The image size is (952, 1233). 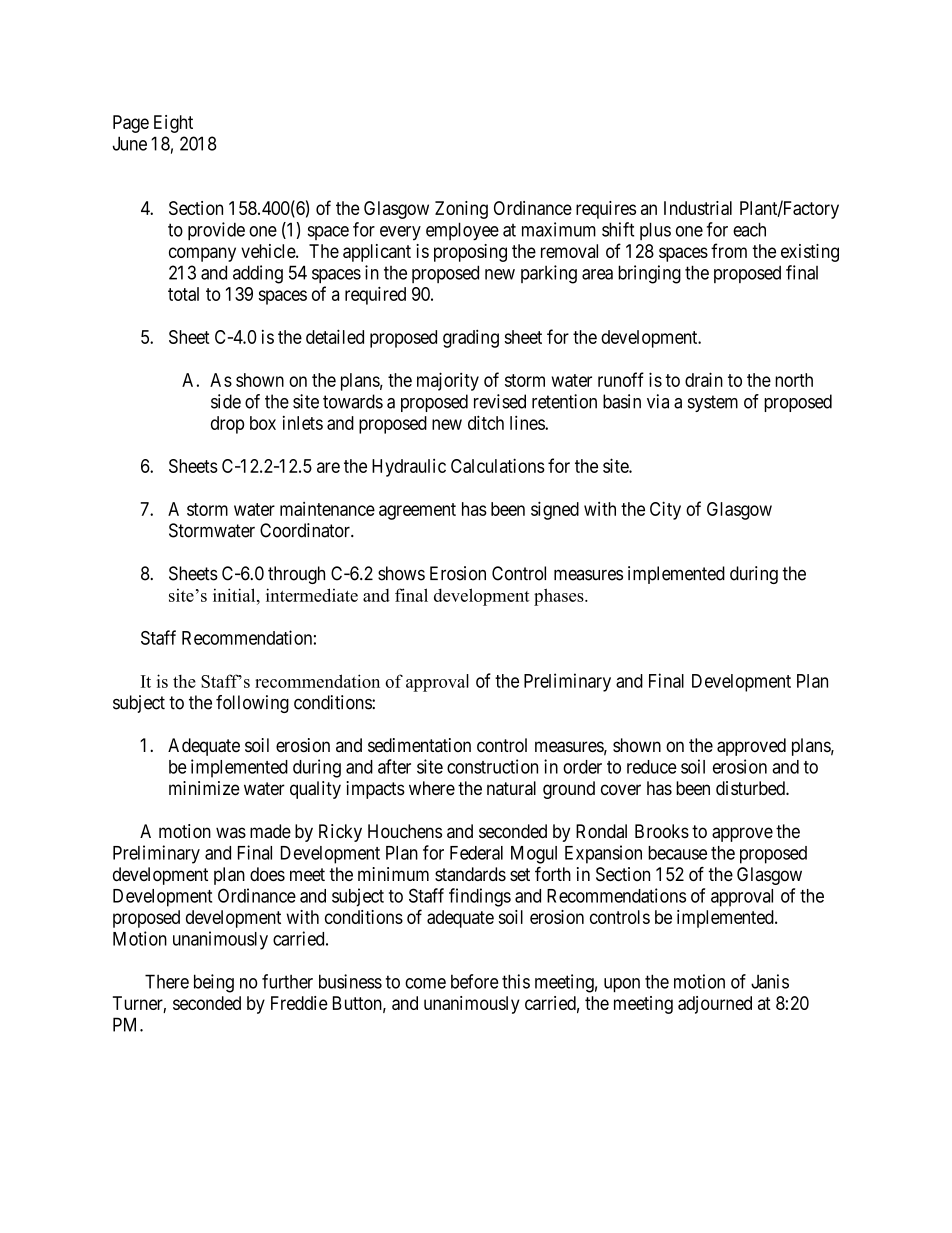 What do you see at coordinates (751, 788) in the document?
I see `disturbed` at bounding box center [751, 788].
